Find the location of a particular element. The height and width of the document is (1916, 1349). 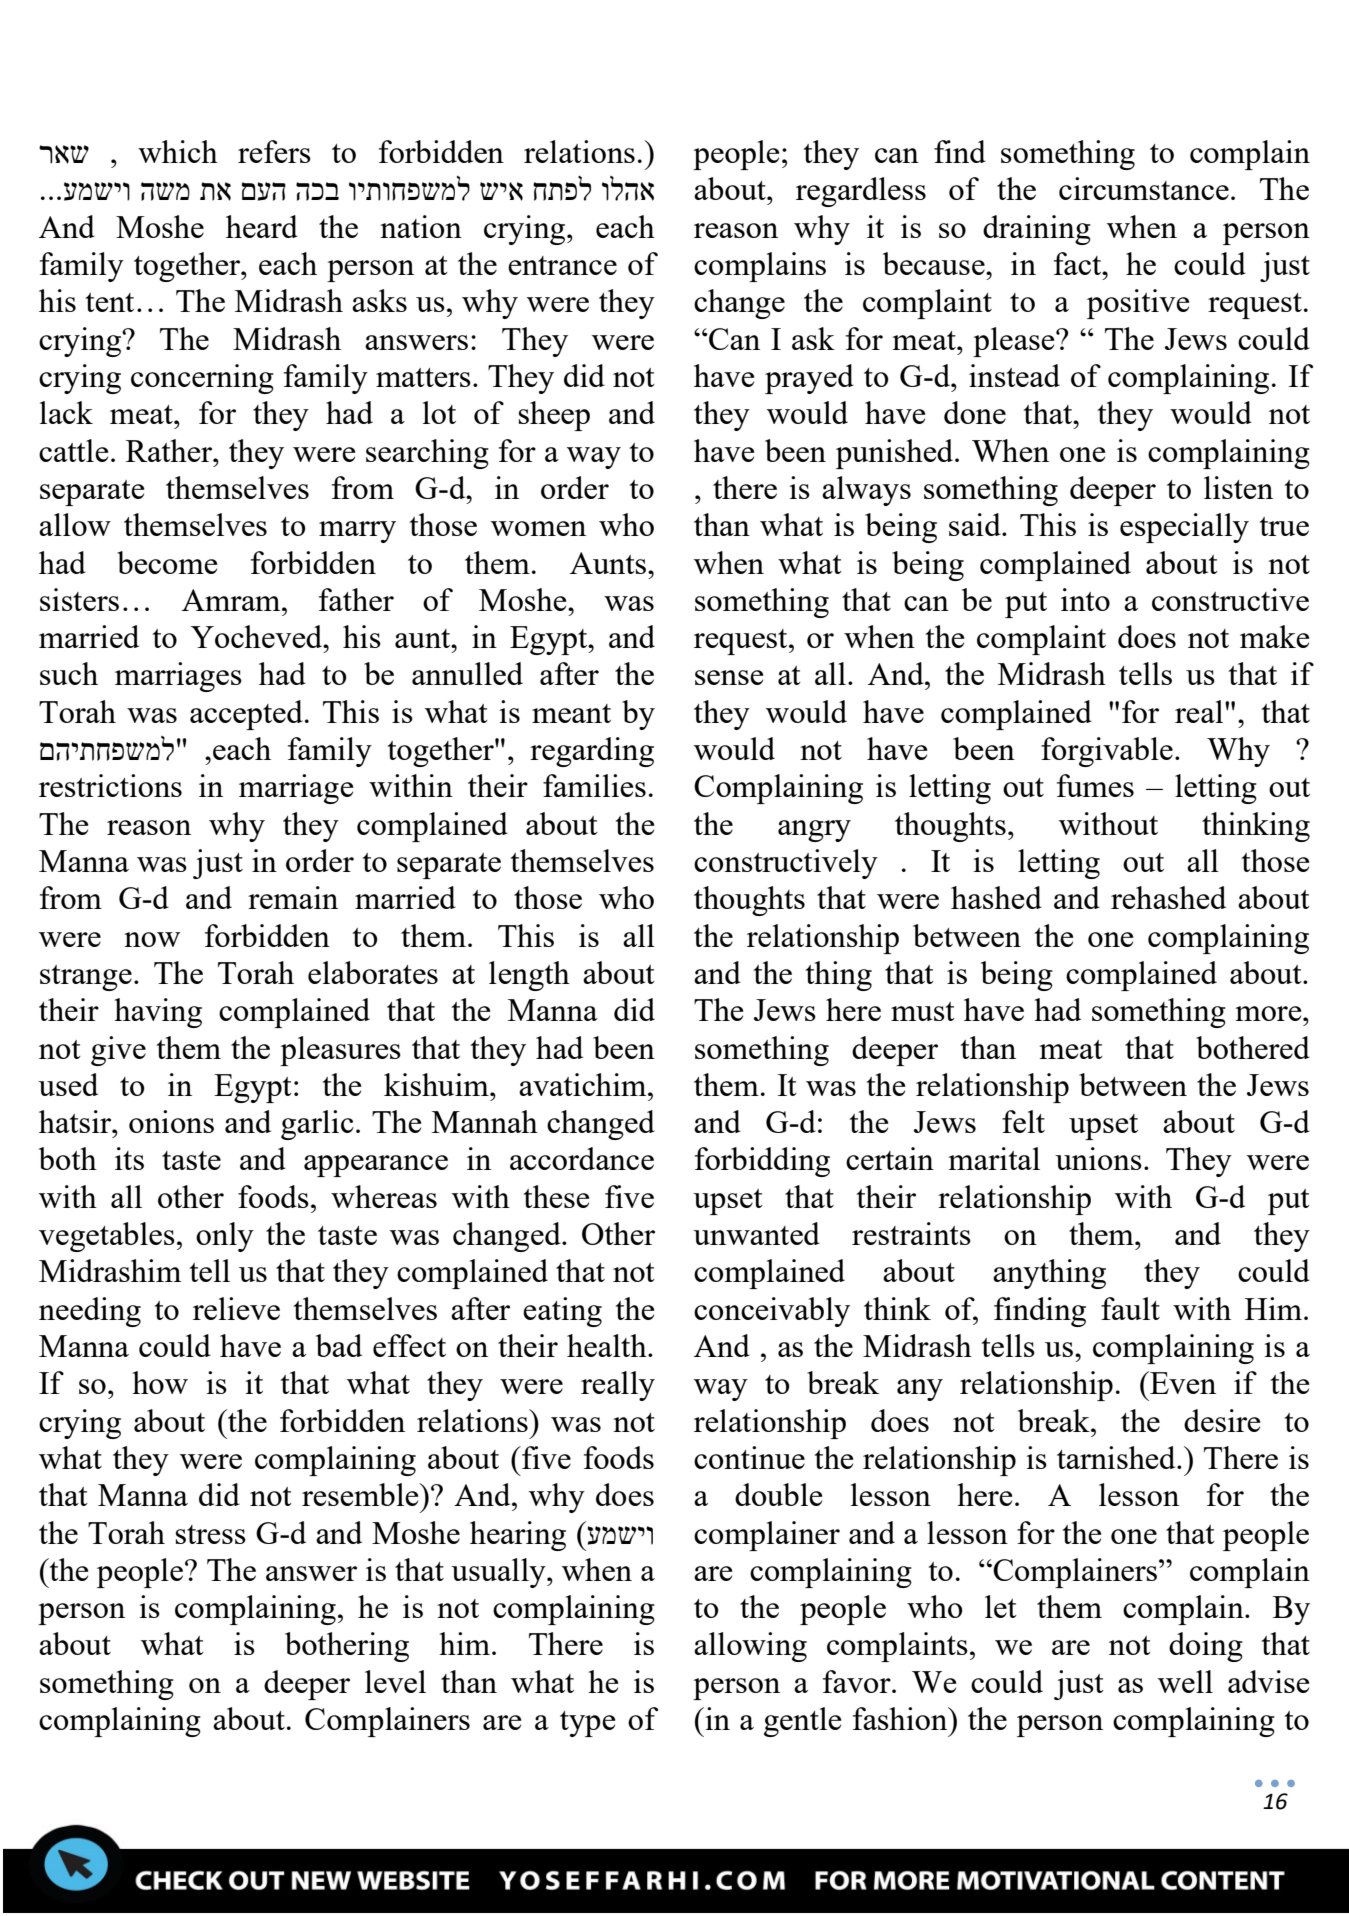

health is located at coordinates (608, 1345).
